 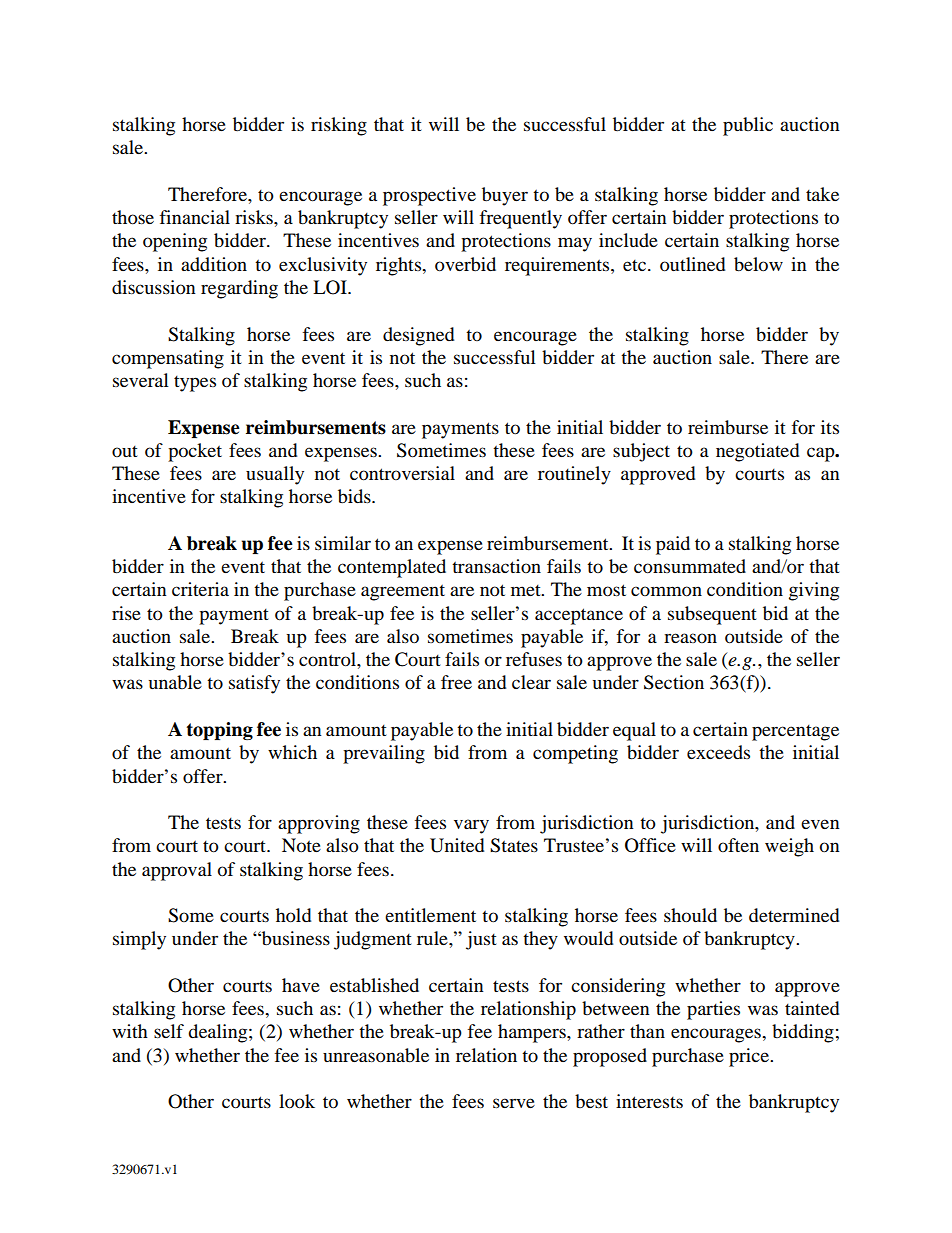 I want to click on subsequent, so click(x=712, y=615).
